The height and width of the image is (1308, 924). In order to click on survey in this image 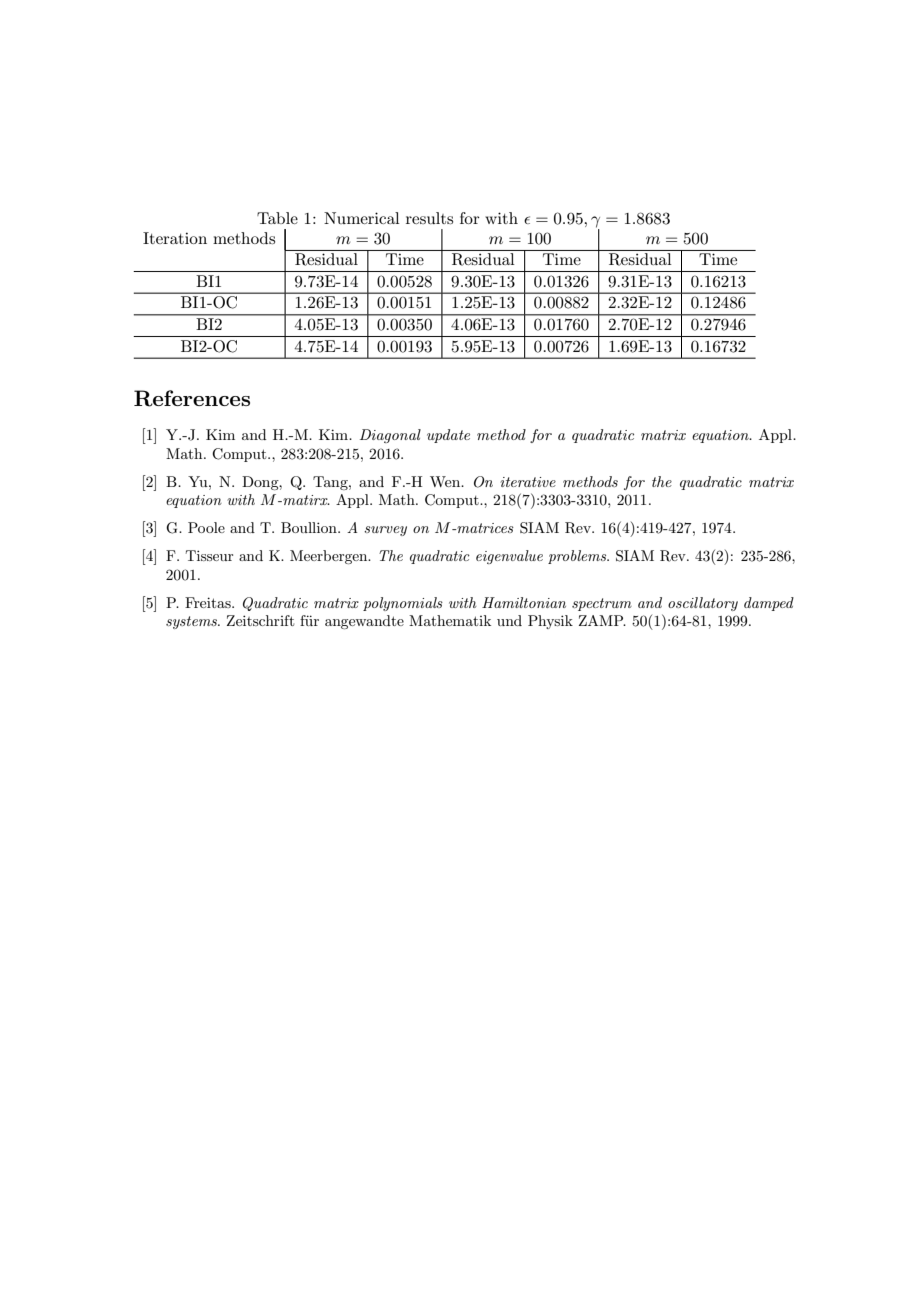, I will do `click(385, 531)`.
